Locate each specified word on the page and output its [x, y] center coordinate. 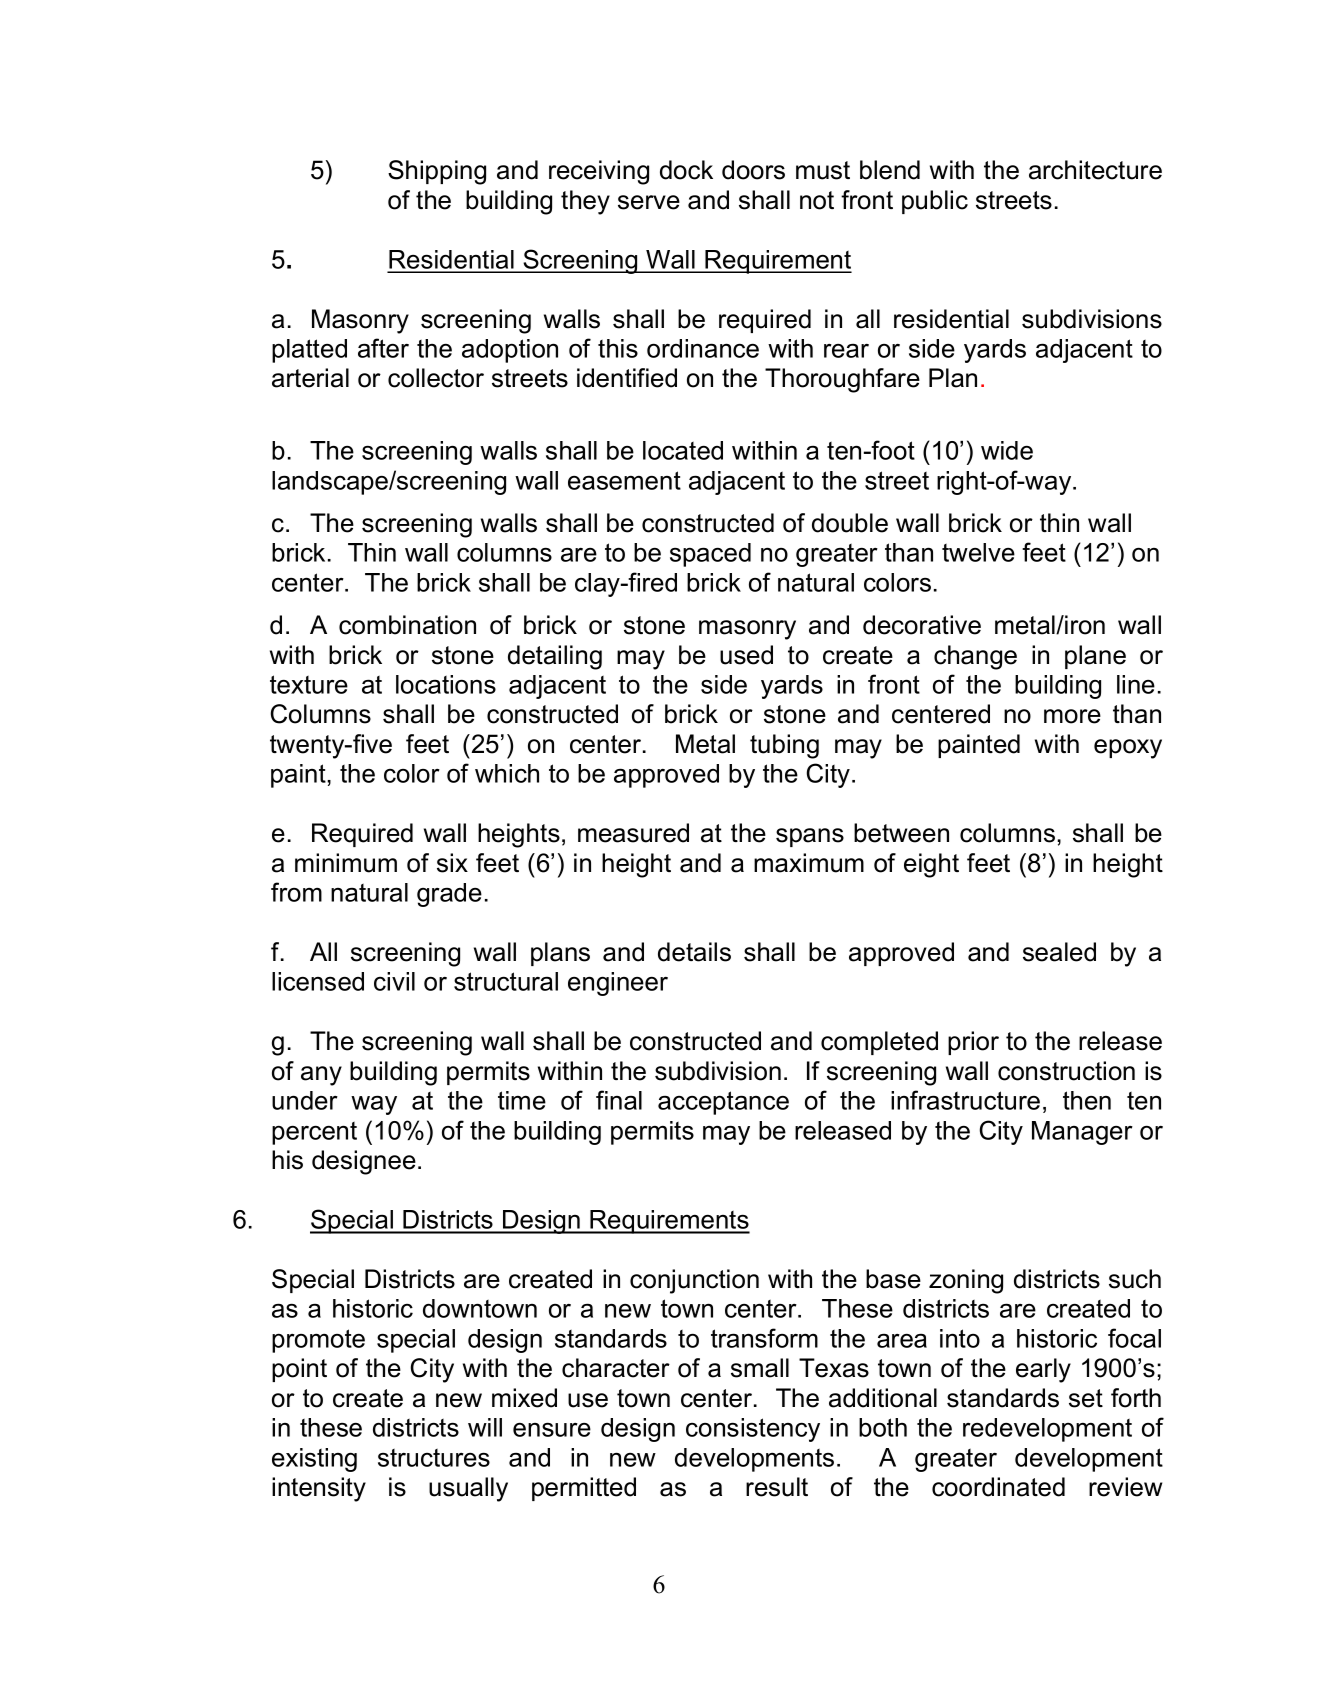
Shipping [437, 172]
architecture [1095, 170]
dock [686, 170]
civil [394, 981]
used [746, 655]
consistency [753, 1430]
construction [1066, 1071]
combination [407, 625]
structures [434, 1458]
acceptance [723, 1103]
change [975, 657]
